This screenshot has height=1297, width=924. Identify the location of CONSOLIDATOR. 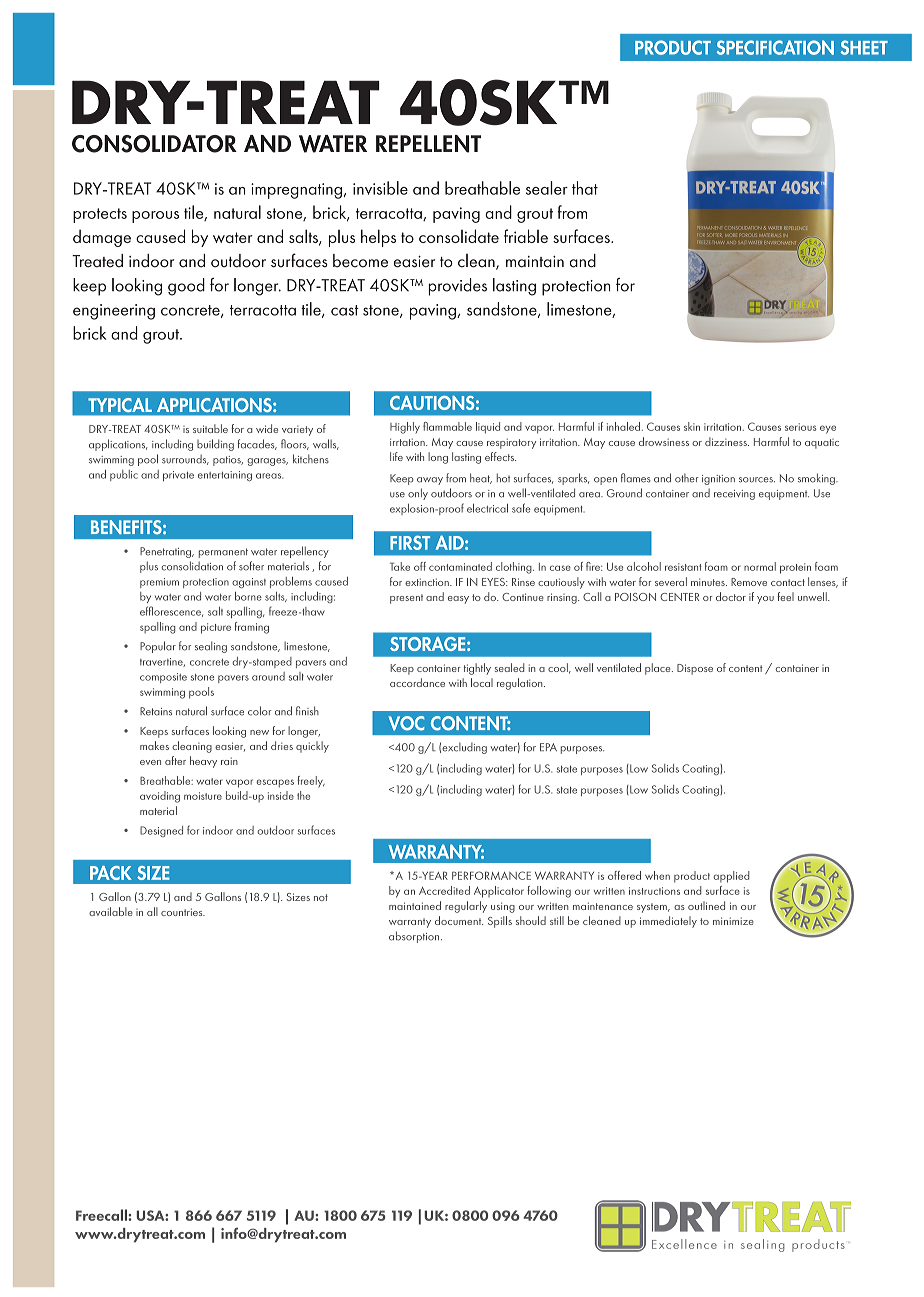
(154, 144).
